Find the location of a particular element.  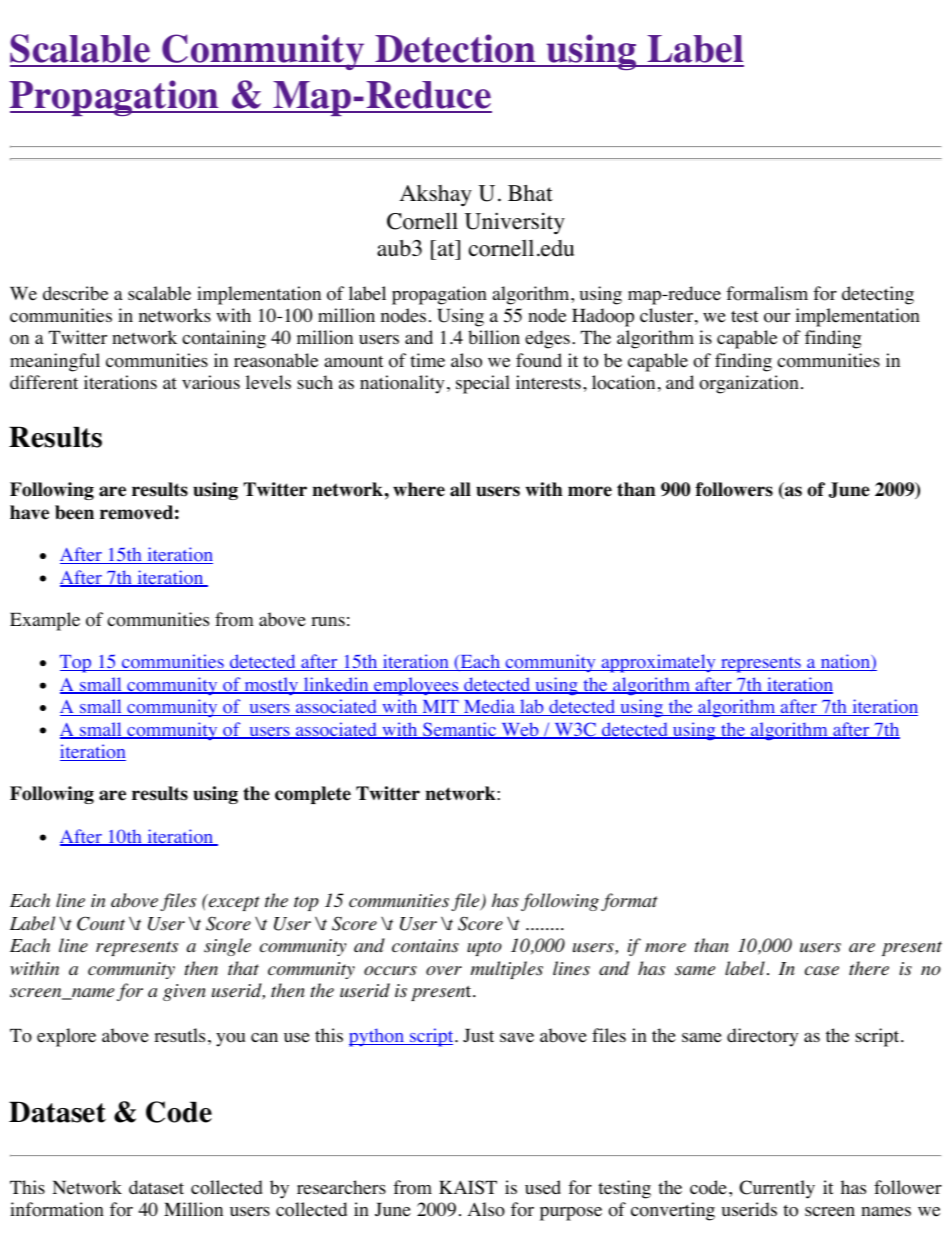

Akshay is located at coordinates (435, 196).
